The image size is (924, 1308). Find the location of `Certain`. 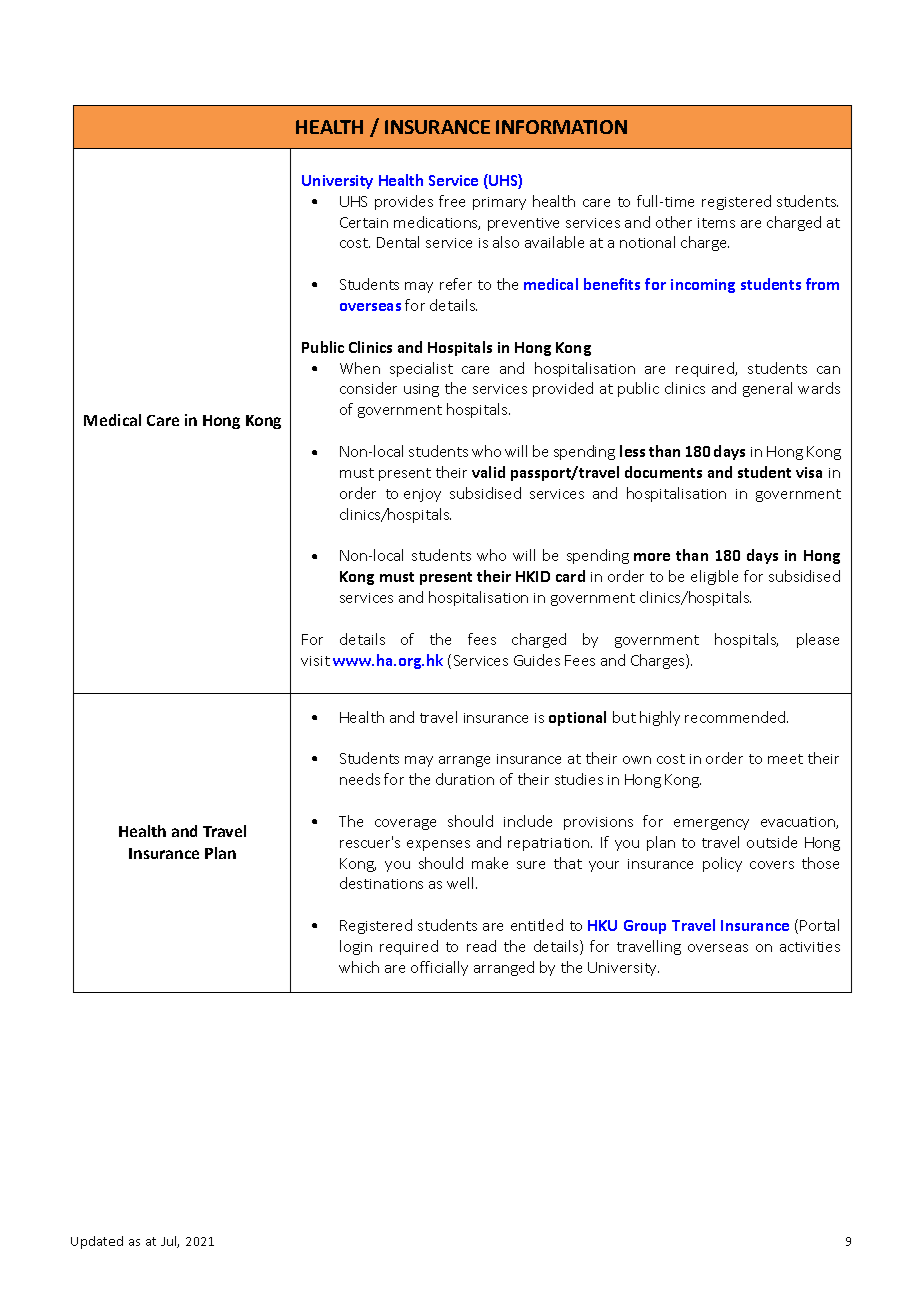

Certain is located at coordinates (364, 222).
